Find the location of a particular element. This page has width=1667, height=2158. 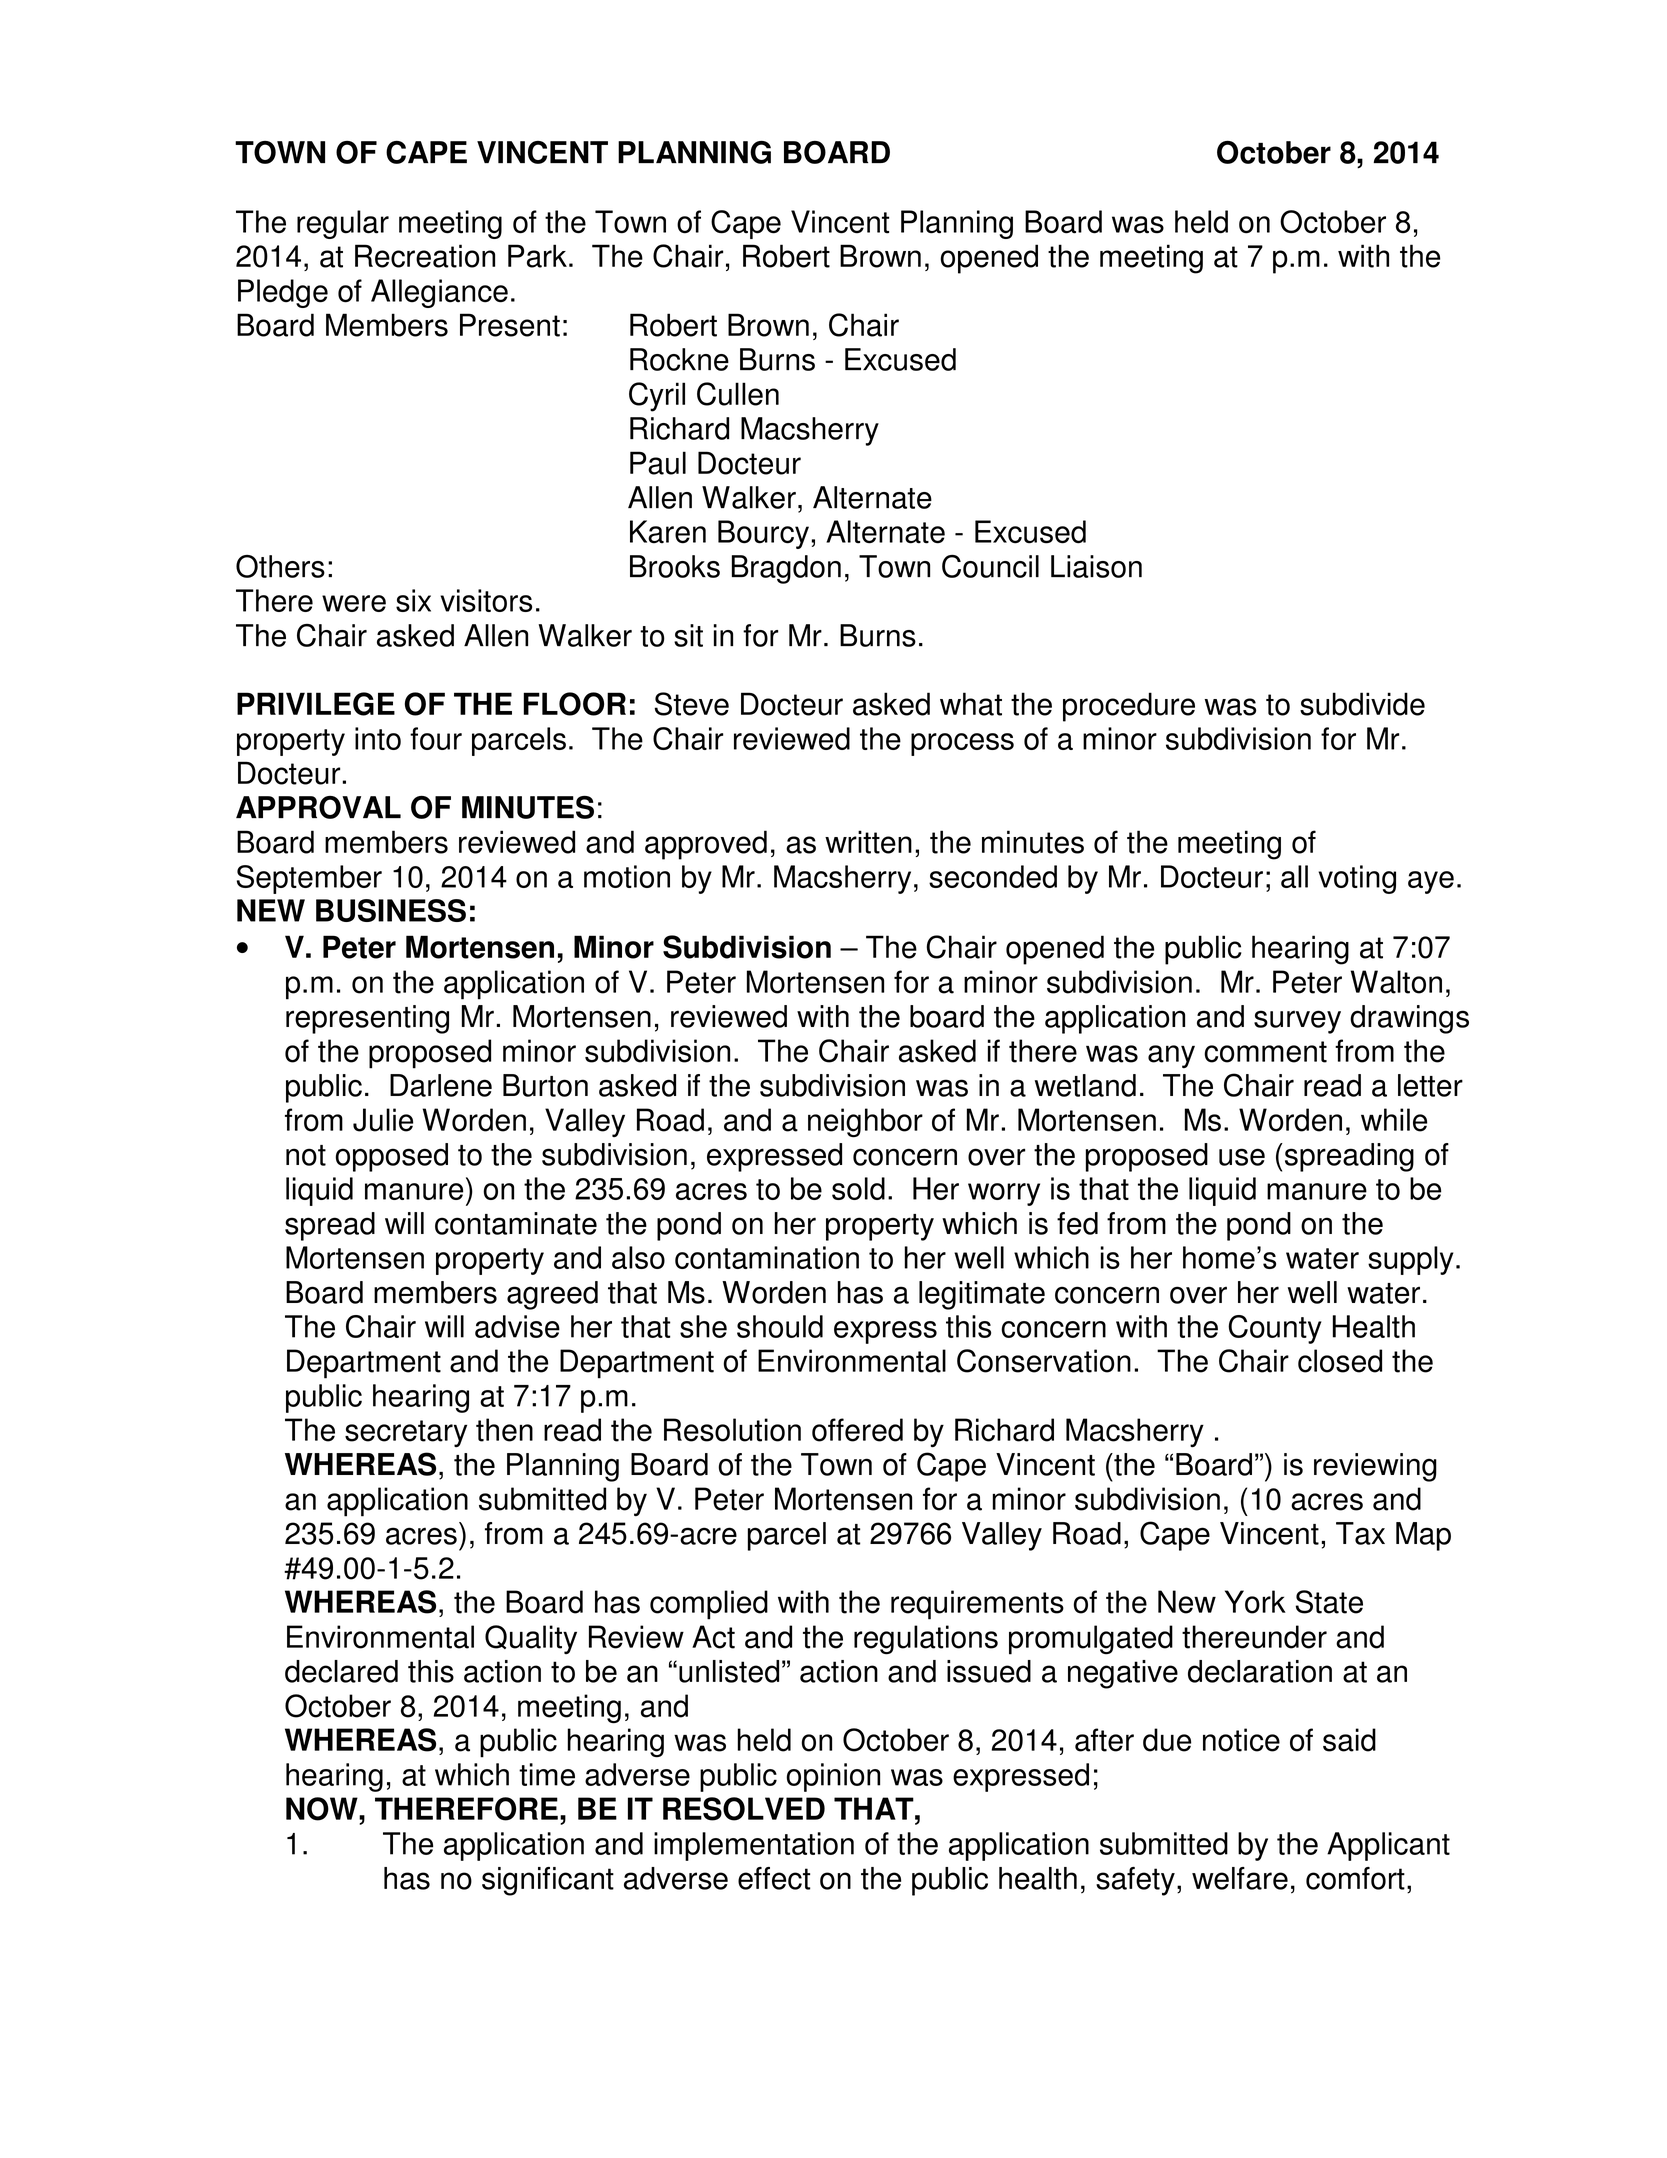

Recreation is located at coordinates (425, 256).
